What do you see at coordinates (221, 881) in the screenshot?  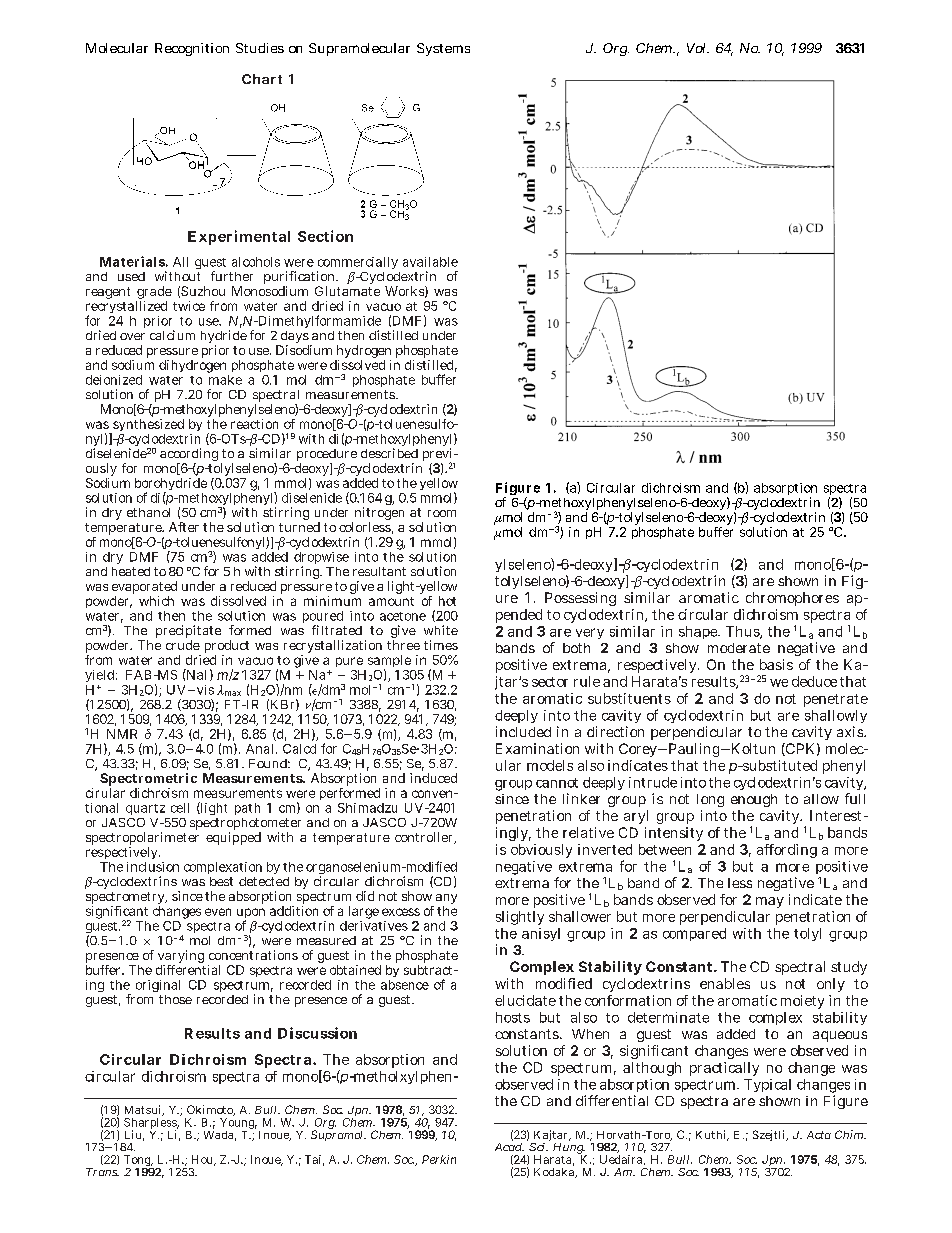 I see `best` at bounding box center [221, 881].
